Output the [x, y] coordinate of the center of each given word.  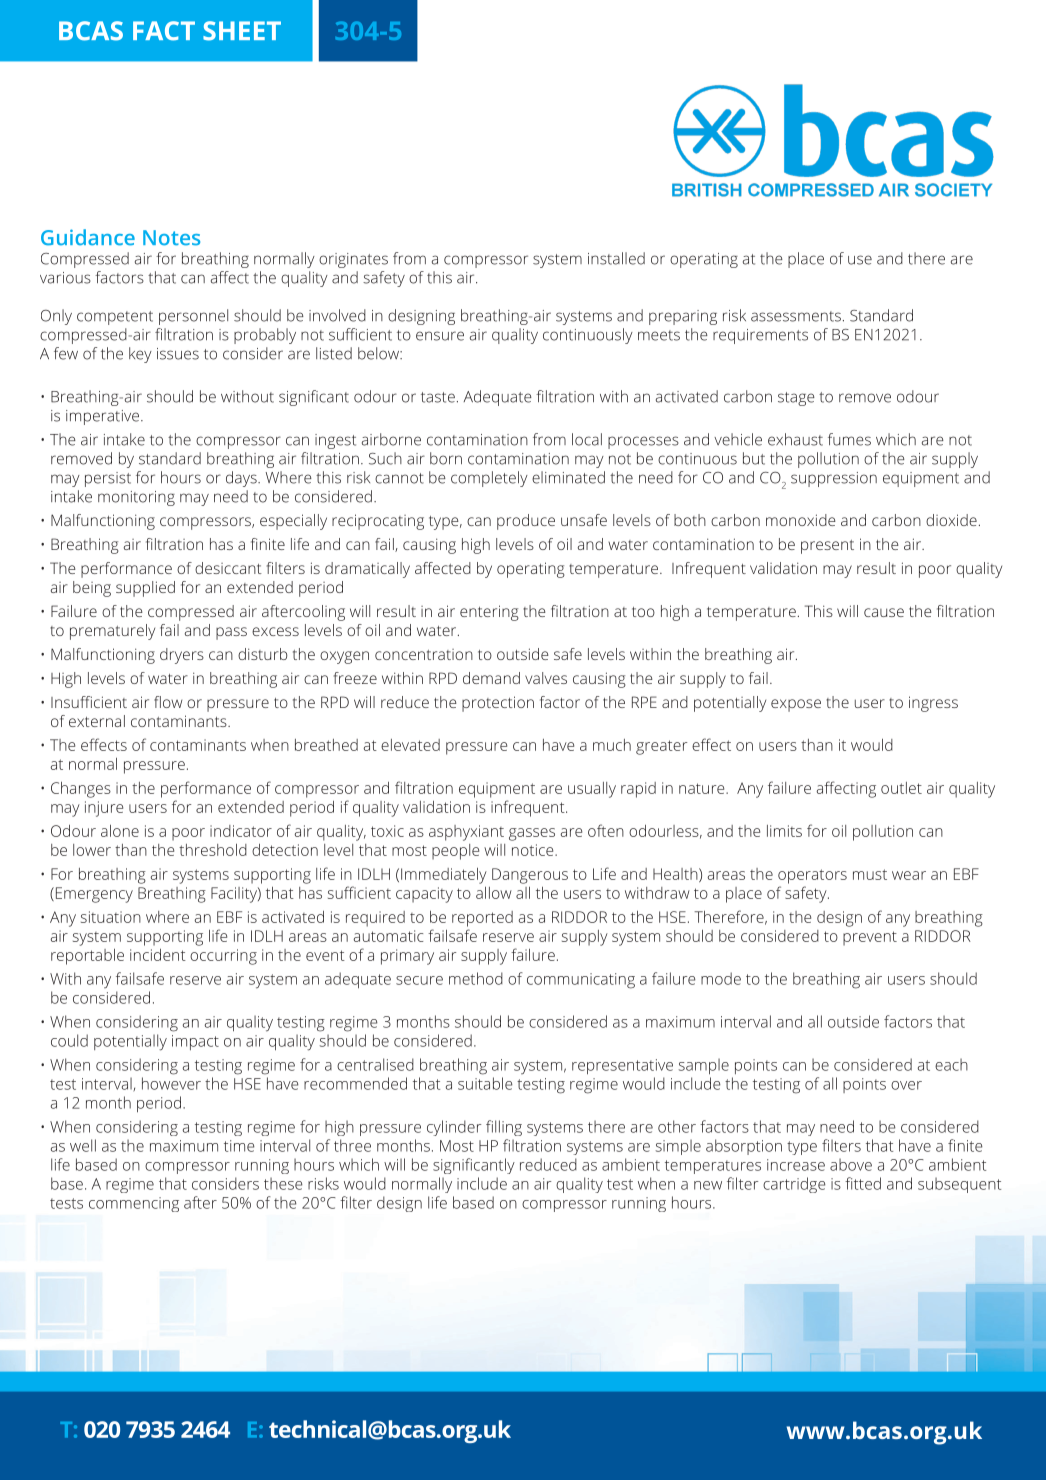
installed [616, 258]
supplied [145, 589]
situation [111, 917]
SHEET [242, 31]
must [870, 874]
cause [884, 612]
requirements [760, 336]
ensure [440, 336]
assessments [796, 316]
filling [504, 1128]
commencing [134, 1204]
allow [494, 893]
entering [489, 613]
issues [178, 354]
